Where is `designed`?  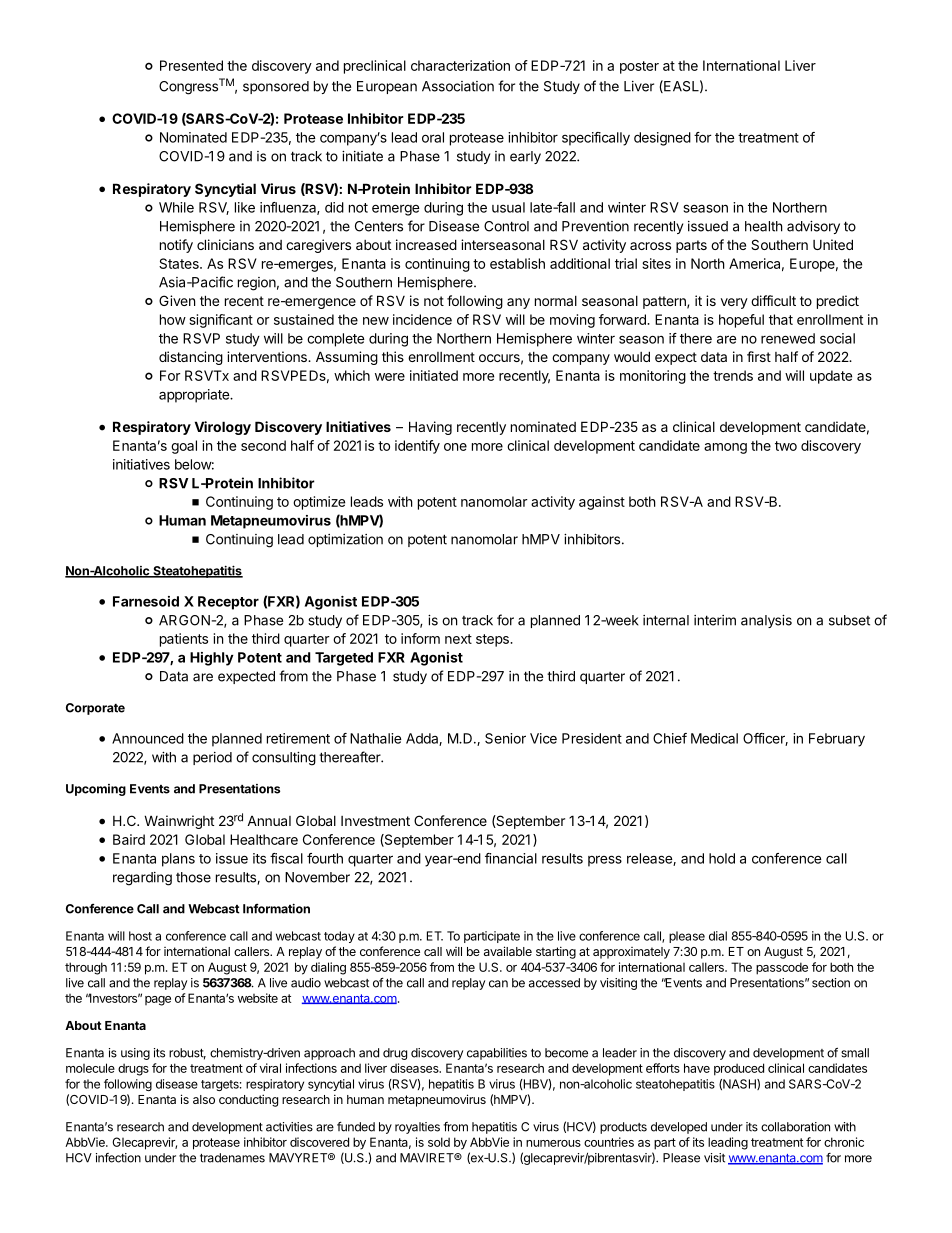
designed is located at coordinates (662, 139).
